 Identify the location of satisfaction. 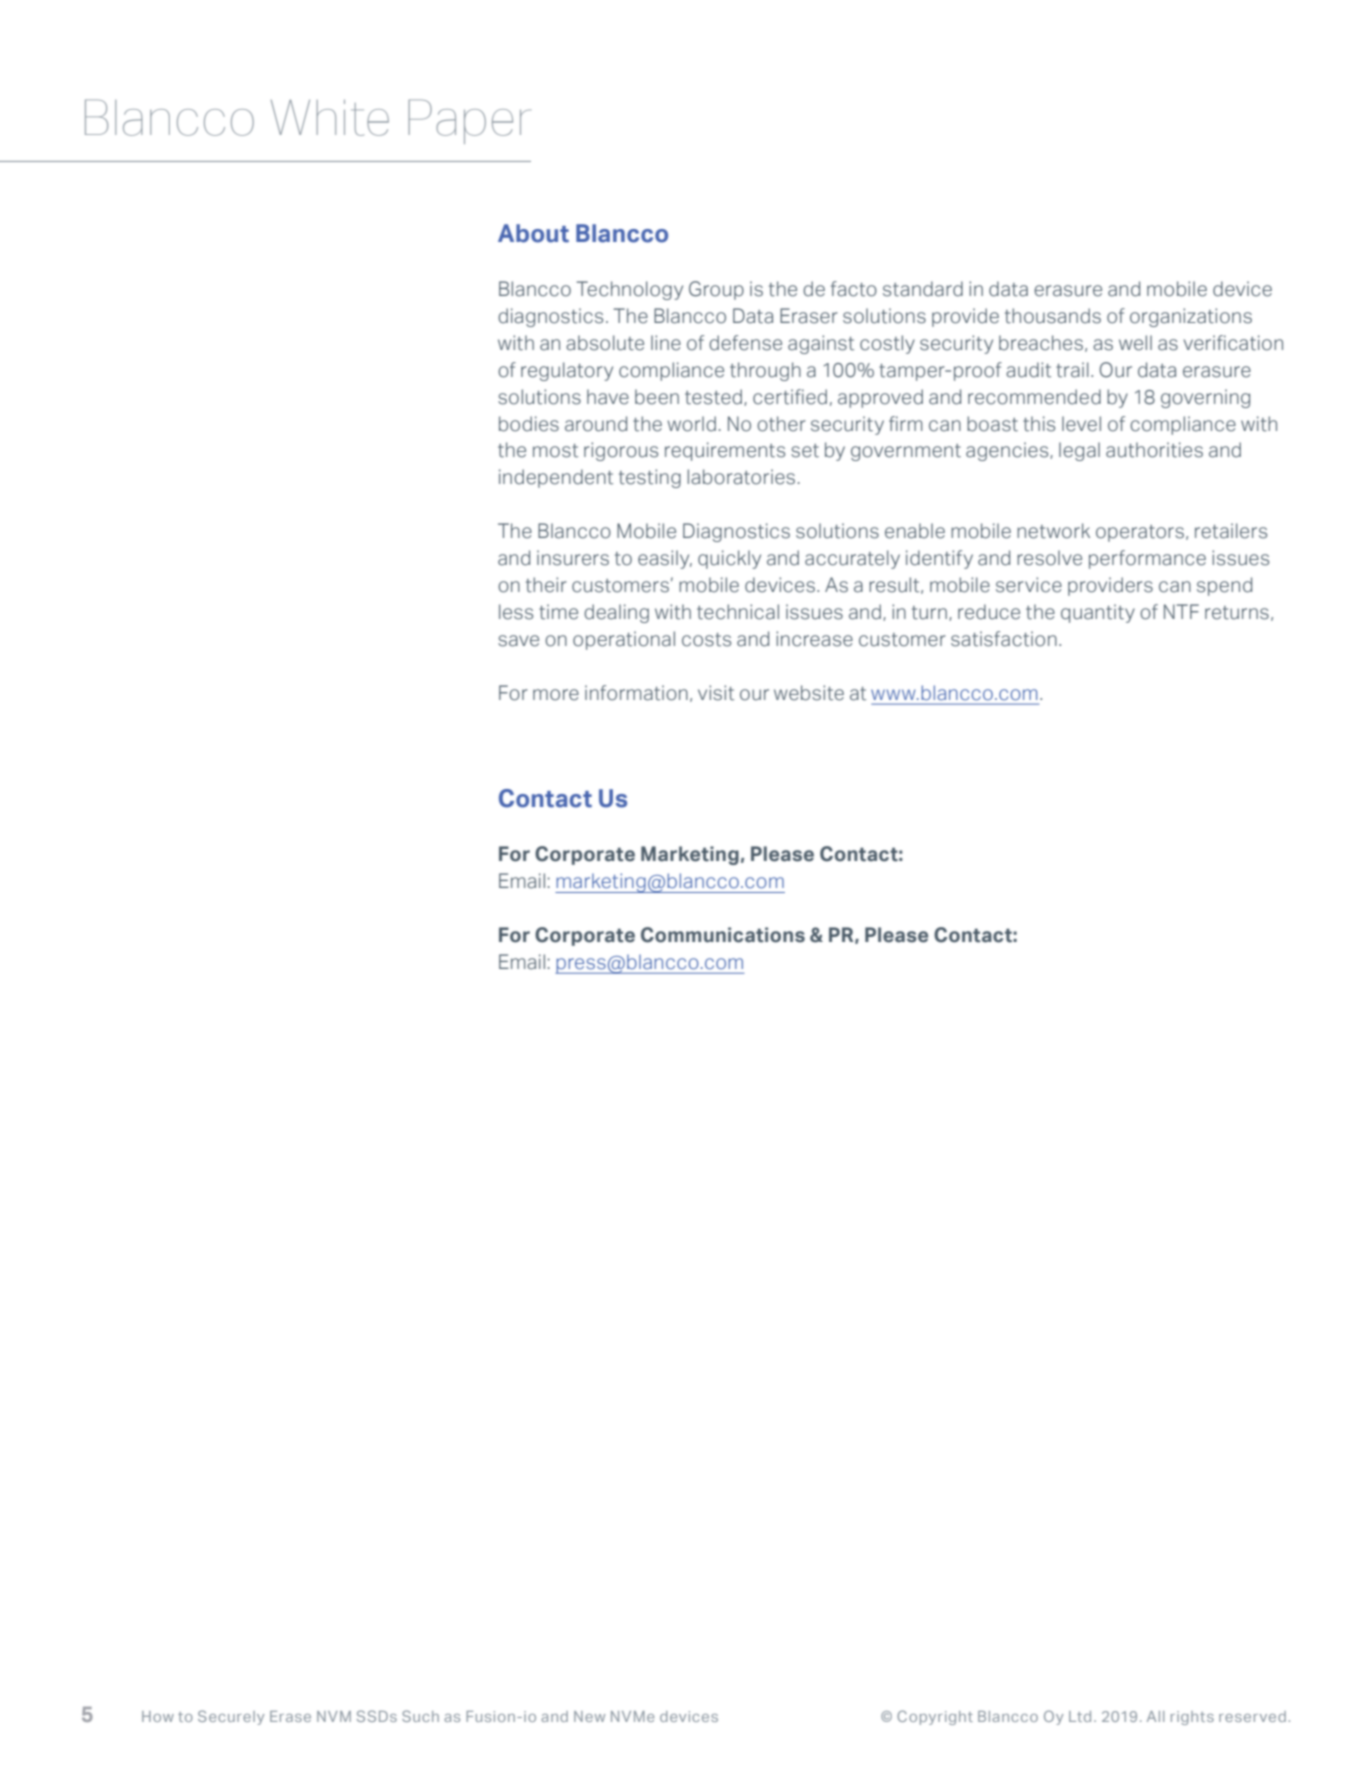
(1004, 639).
